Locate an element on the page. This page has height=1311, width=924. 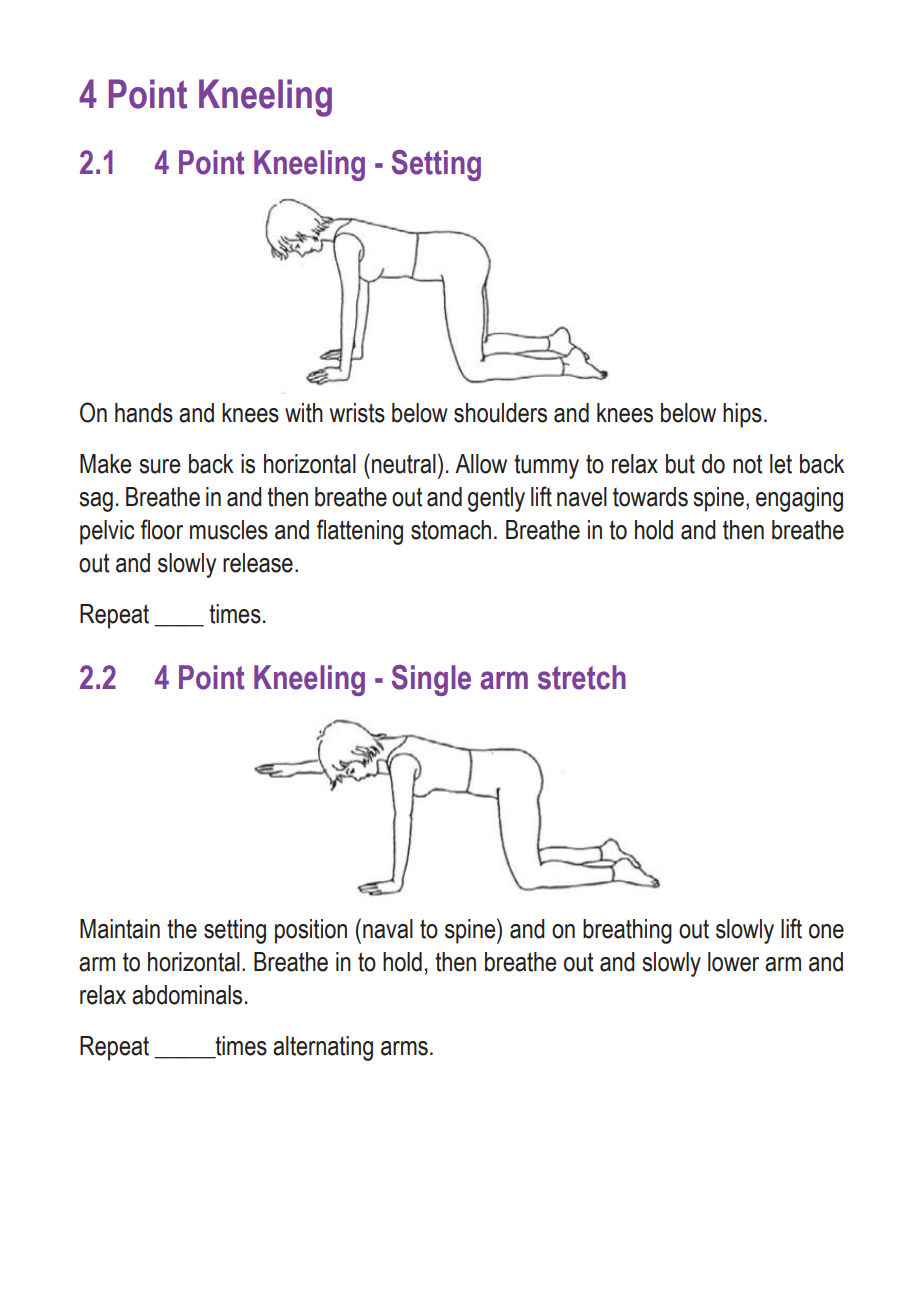
abdominals is located at coordinates (187, 995).
